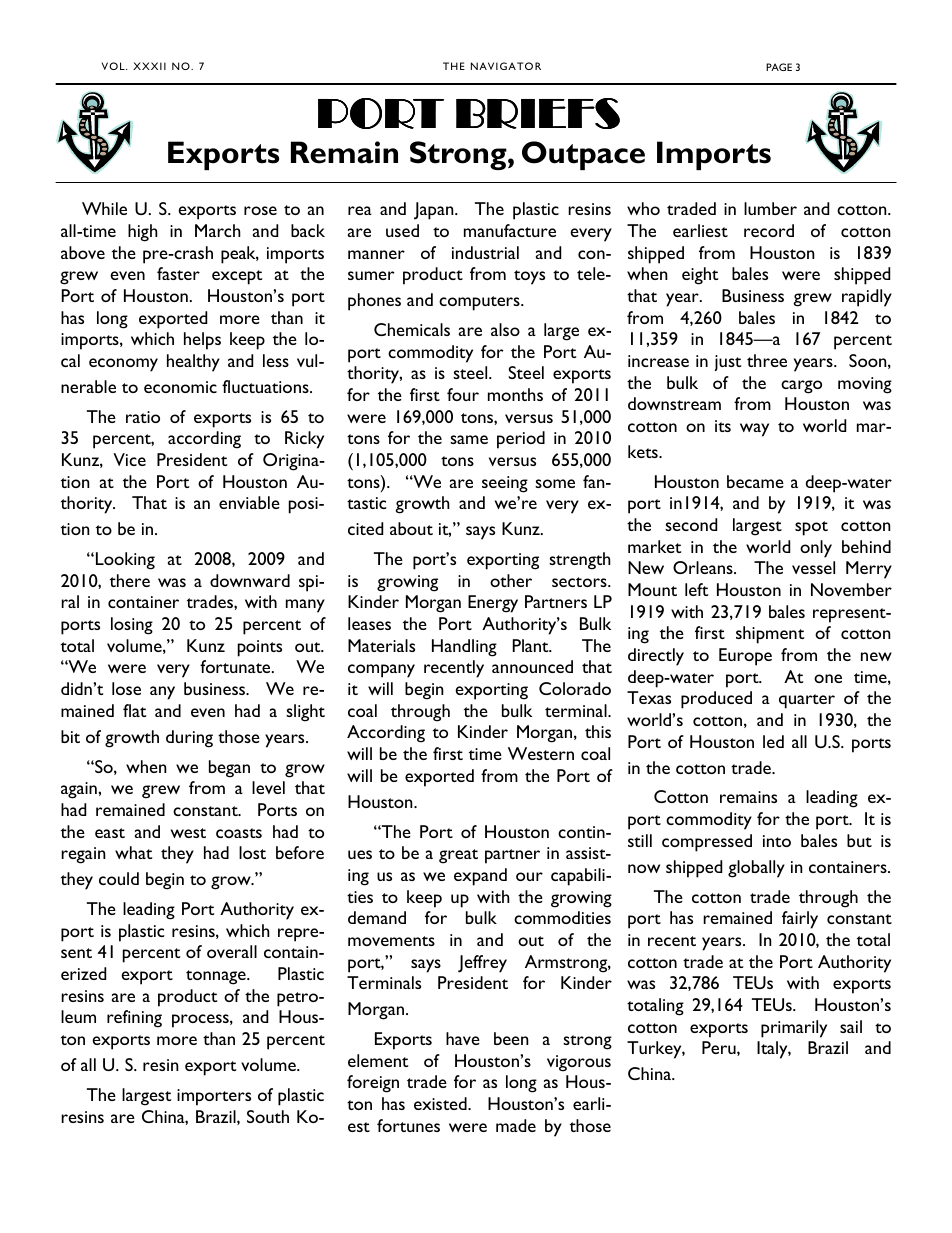 The height and width of the screenshot is (1233, 952). What do you see at coordinates (794, 1029) in the screenshot?
I see `primarily` at bounding box center [794, 1029].
